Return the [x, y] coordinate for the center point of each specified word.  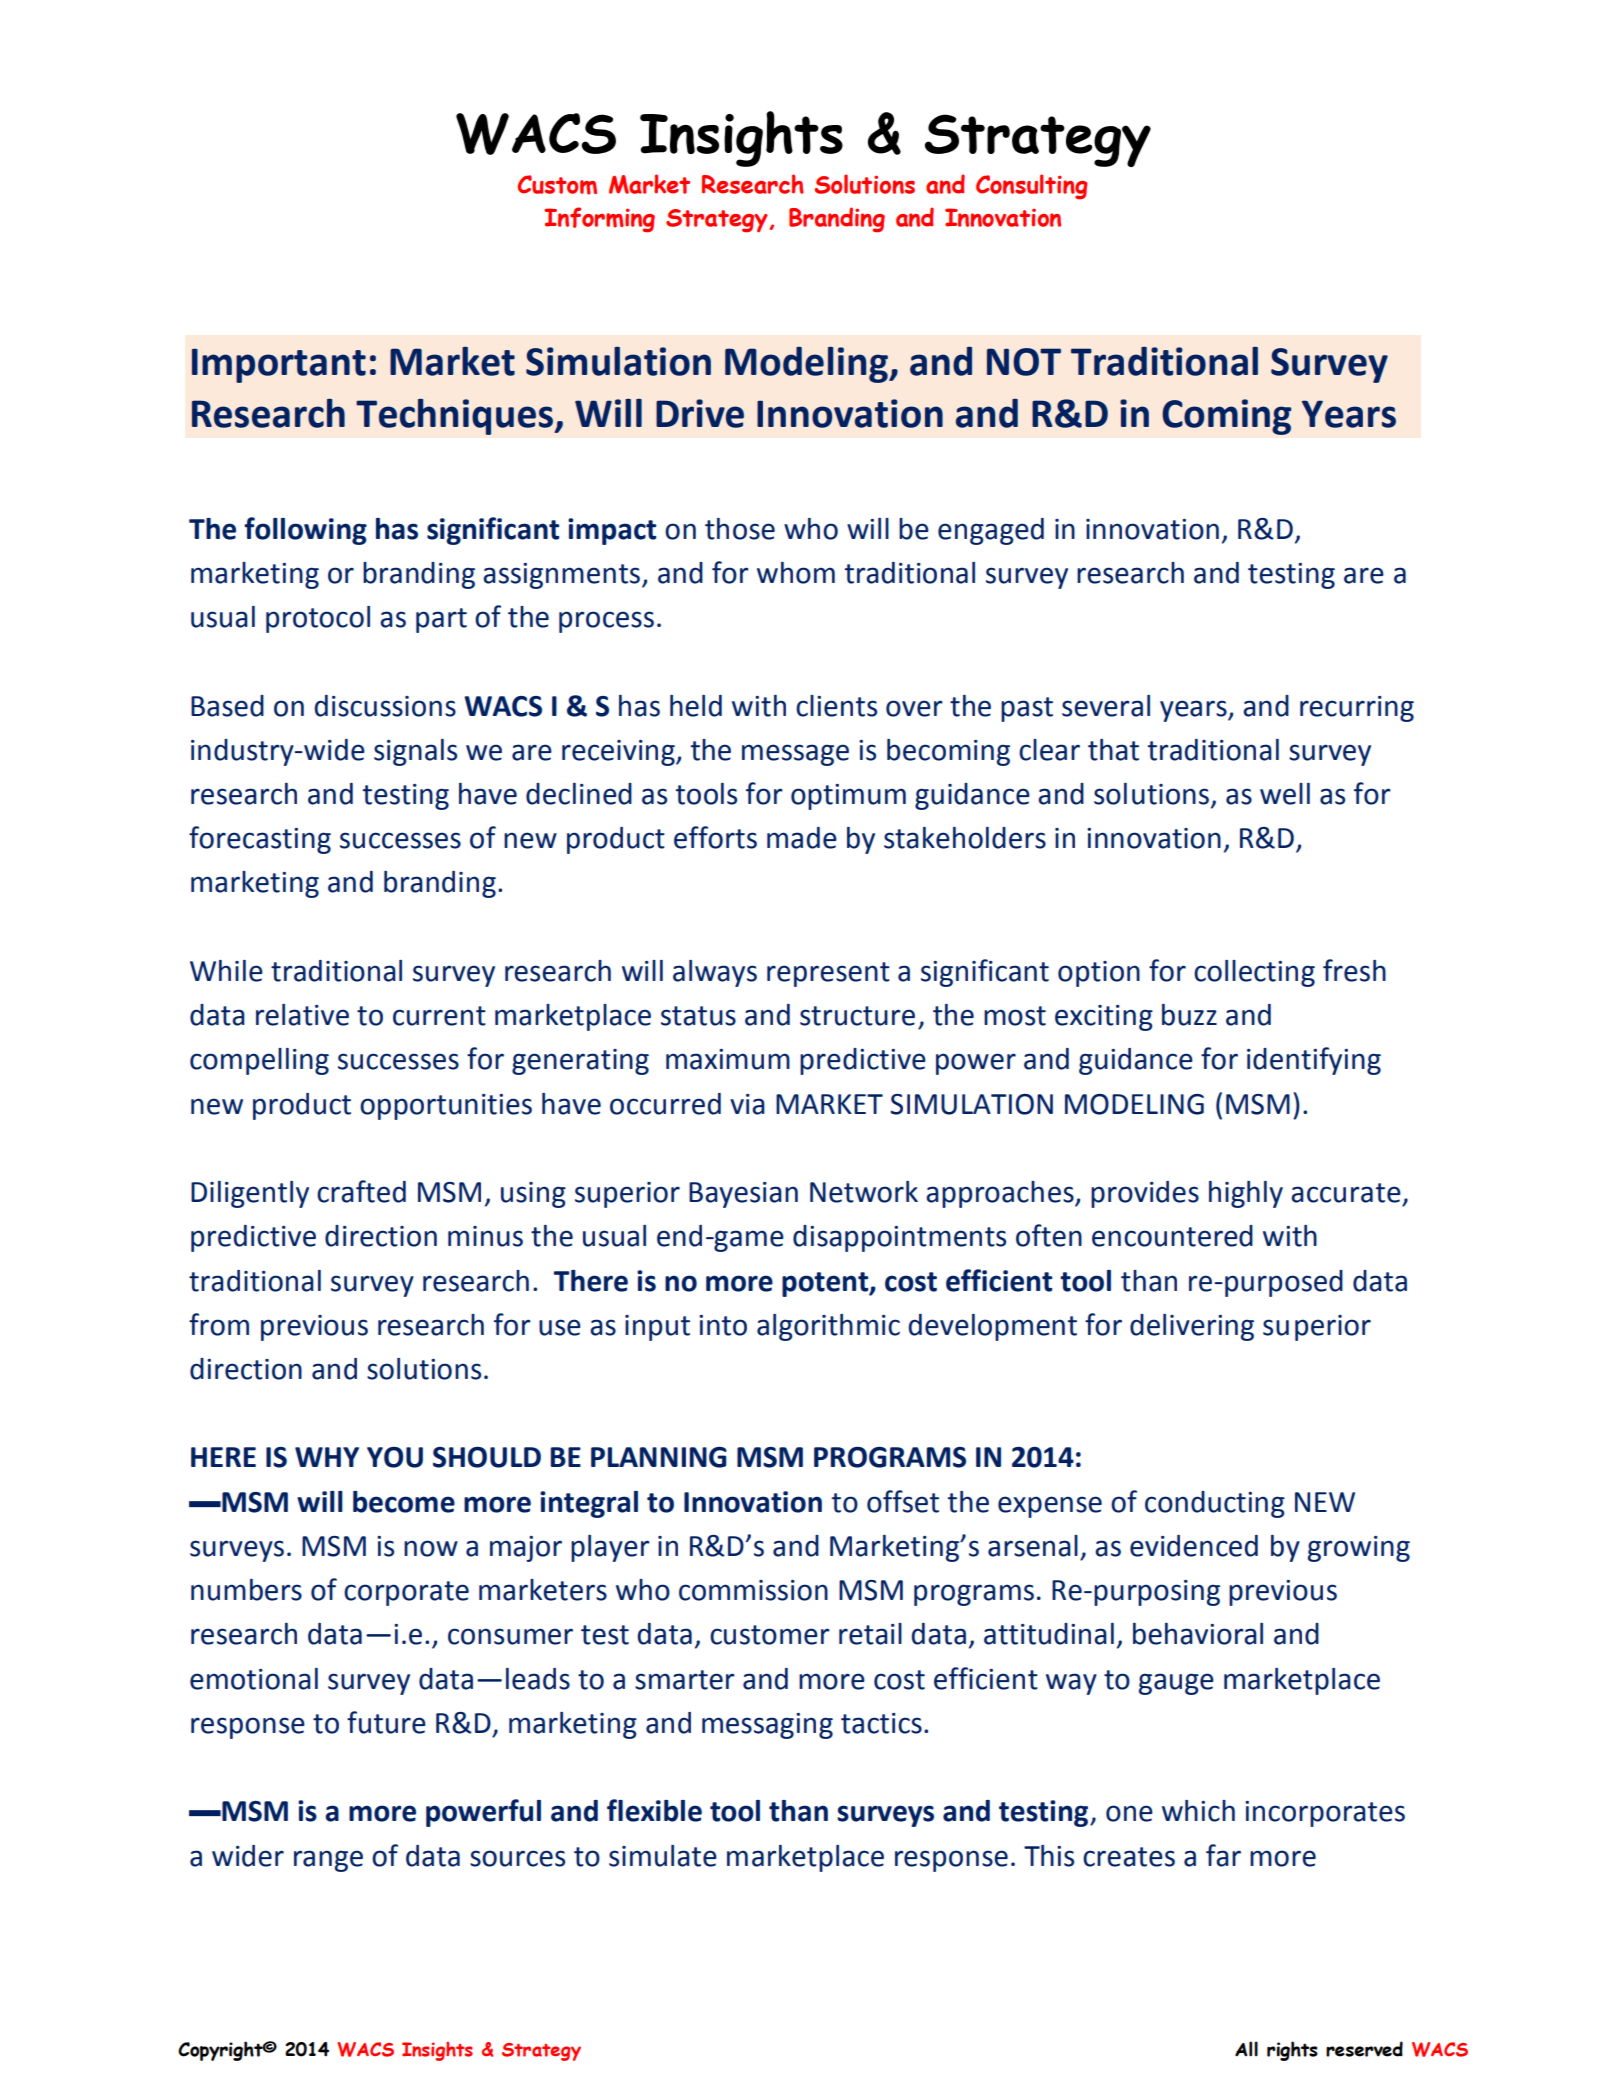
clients [836, 706]
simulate [663, 1856]
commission [753, 1590]
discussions [385, 706]
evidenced [1194, 1546]
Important [279, 365]
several [1106, 706]
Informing [599, 220]
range [328, 1861]
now [431, 1548]
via [747, 1104]
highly [1246, 1194]
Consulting [1032, 187]
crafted [361, 1191]
